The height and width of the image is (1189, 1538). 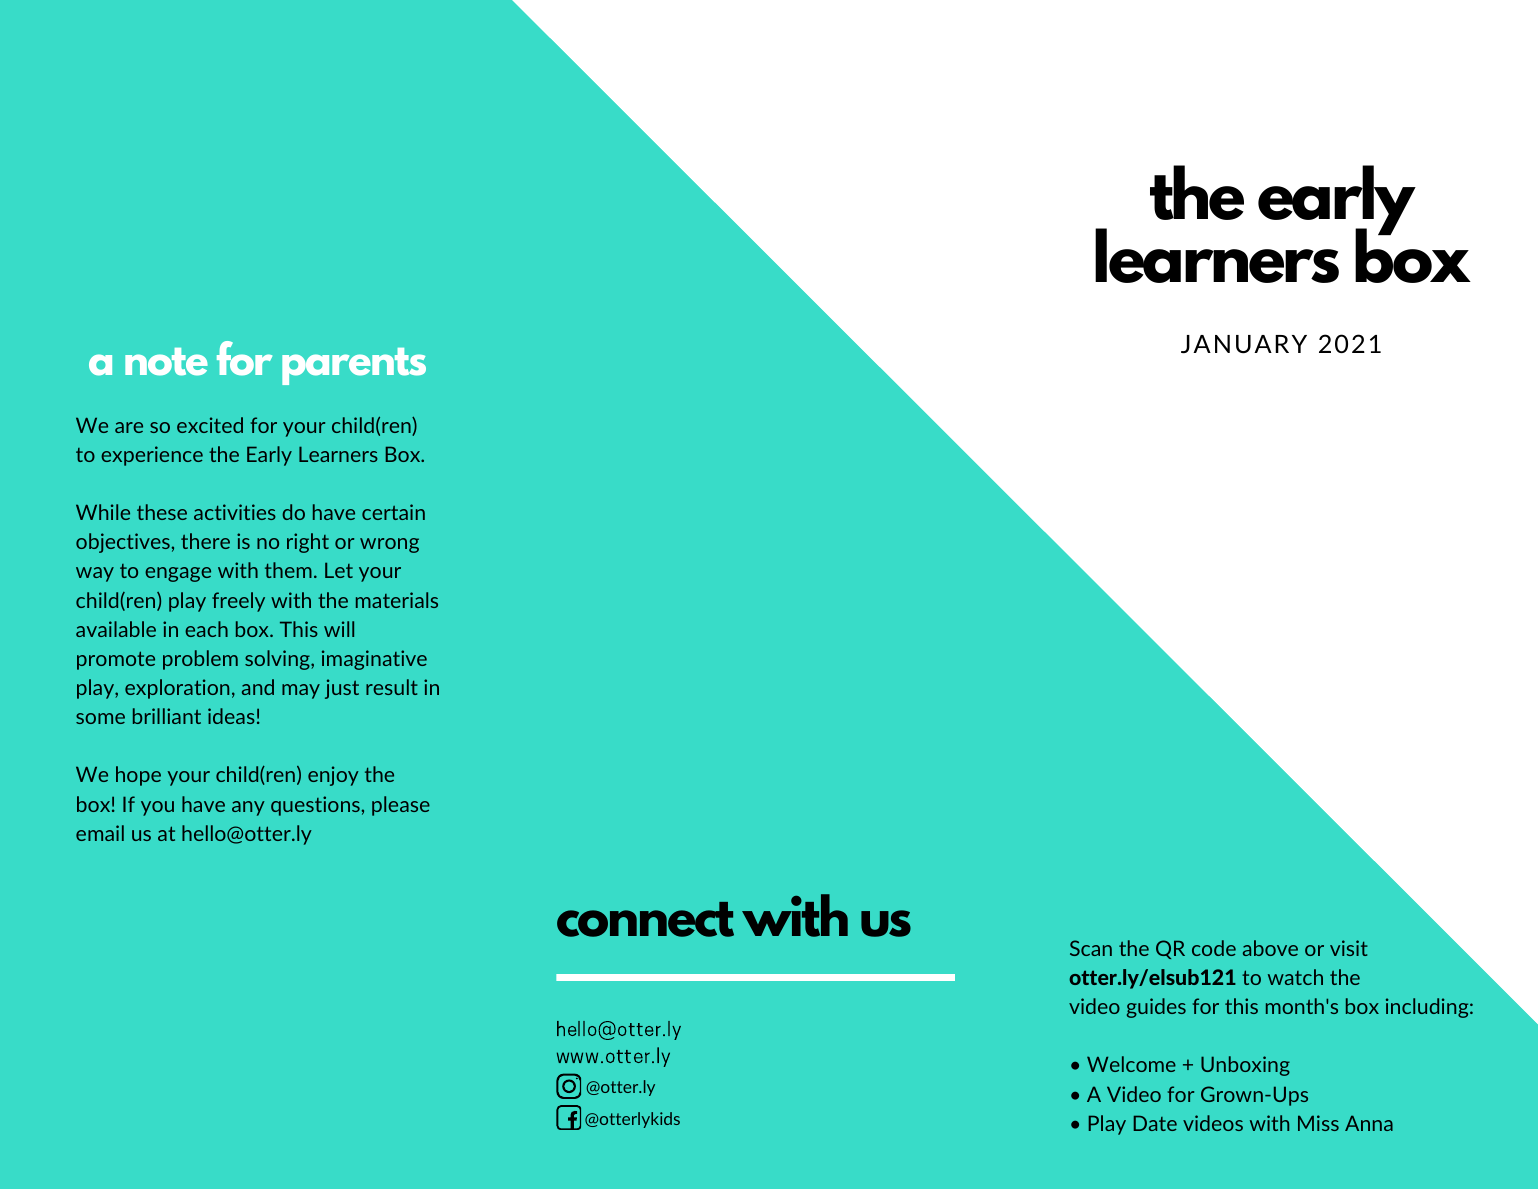 I want to click on above, so click(x=1270, y=948).
